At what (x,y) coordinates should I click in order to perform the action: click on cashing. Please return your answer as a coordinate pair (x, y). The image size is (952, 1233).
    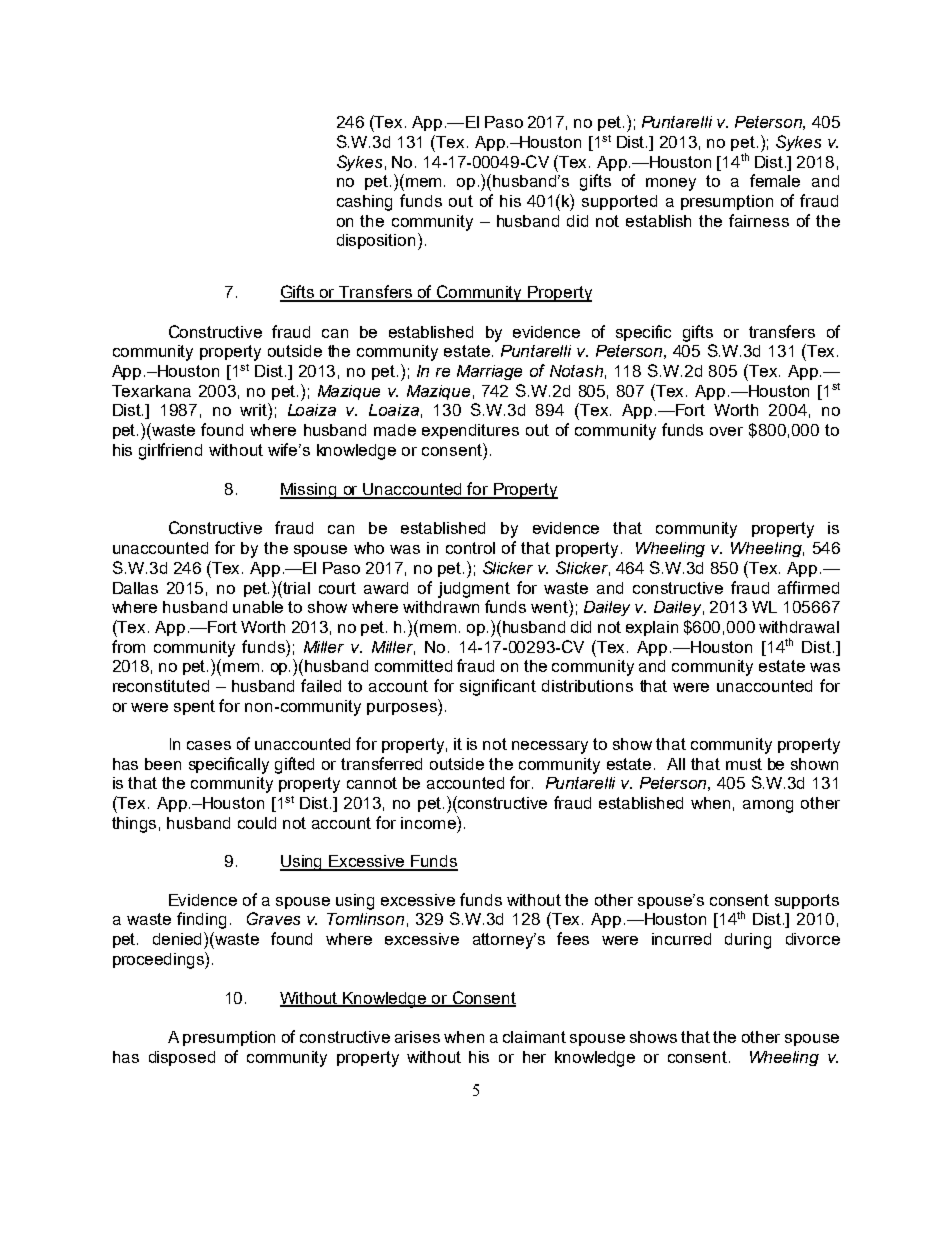
    Looking at the image, I should click on (364, 203).
